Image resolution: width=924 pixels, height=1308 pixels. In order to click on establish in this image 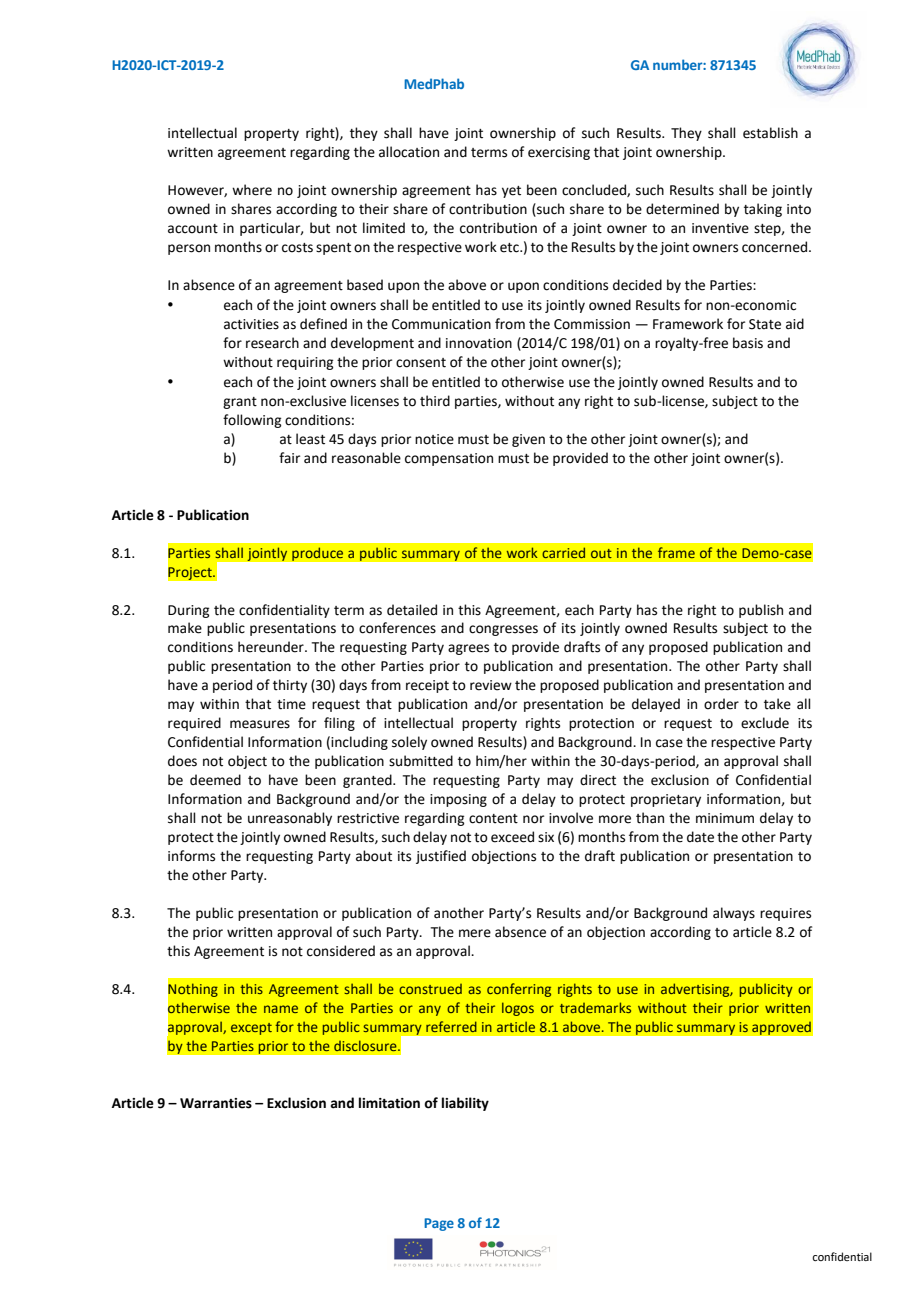, I will do `click(770, 133)`.
